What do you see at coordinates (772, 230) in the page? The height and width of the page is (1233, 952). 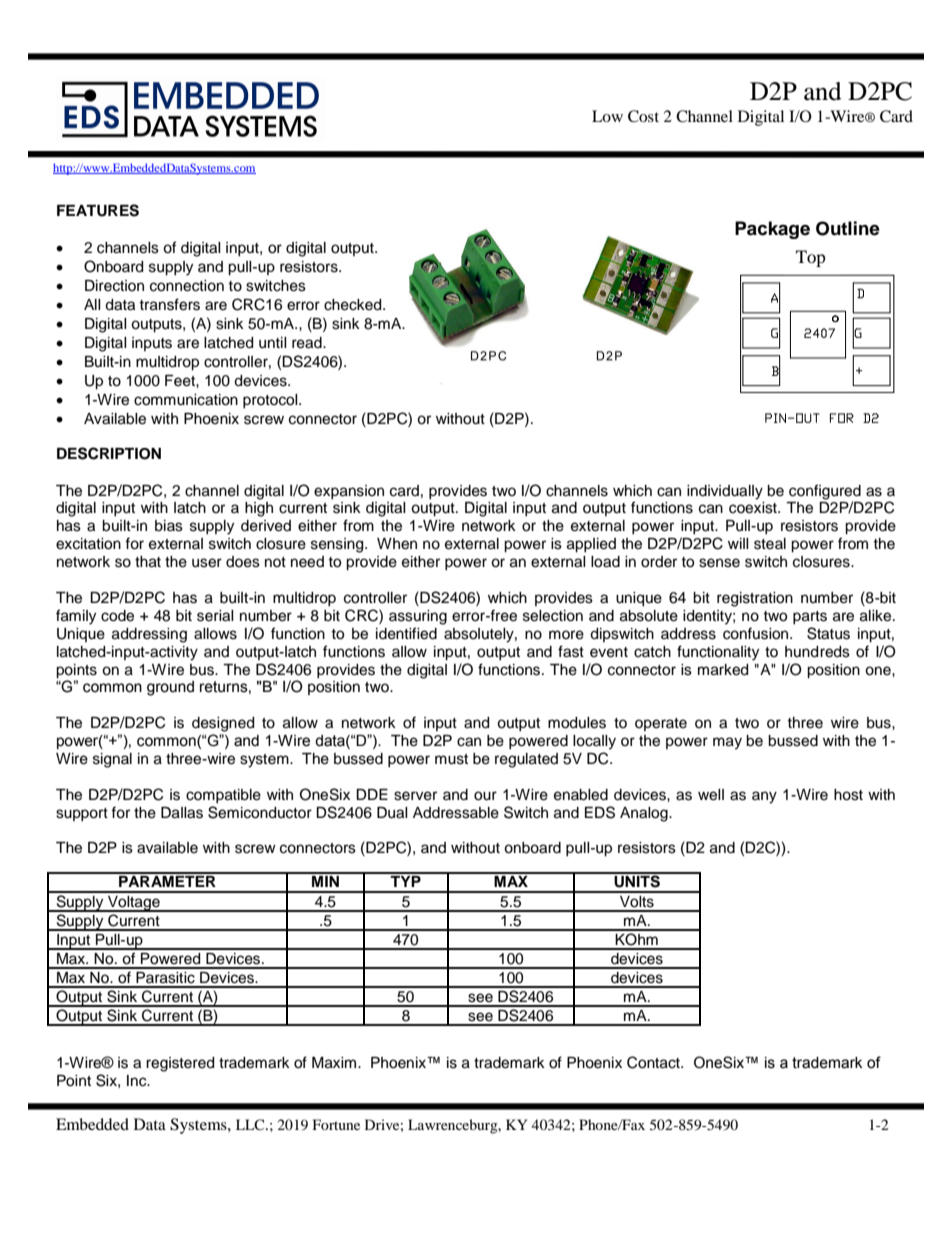 I see `Package` at bounding box center [772, 230].
